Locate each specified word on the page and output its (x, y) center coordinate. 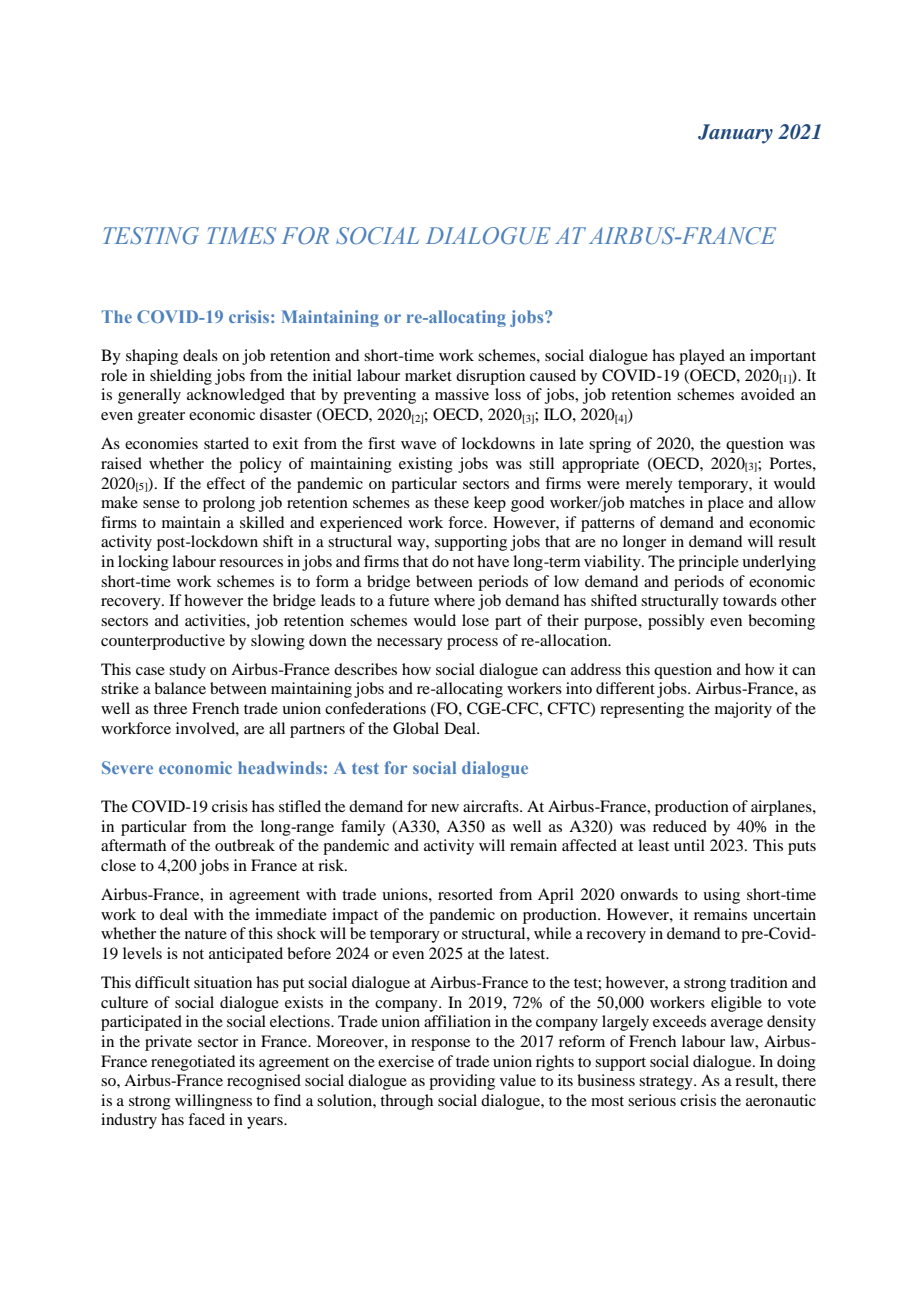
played (702, 357)
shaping (152, 357)
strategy (667, 1083)
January (735, 134)
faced (206, 1119)
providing (462, 1082)
